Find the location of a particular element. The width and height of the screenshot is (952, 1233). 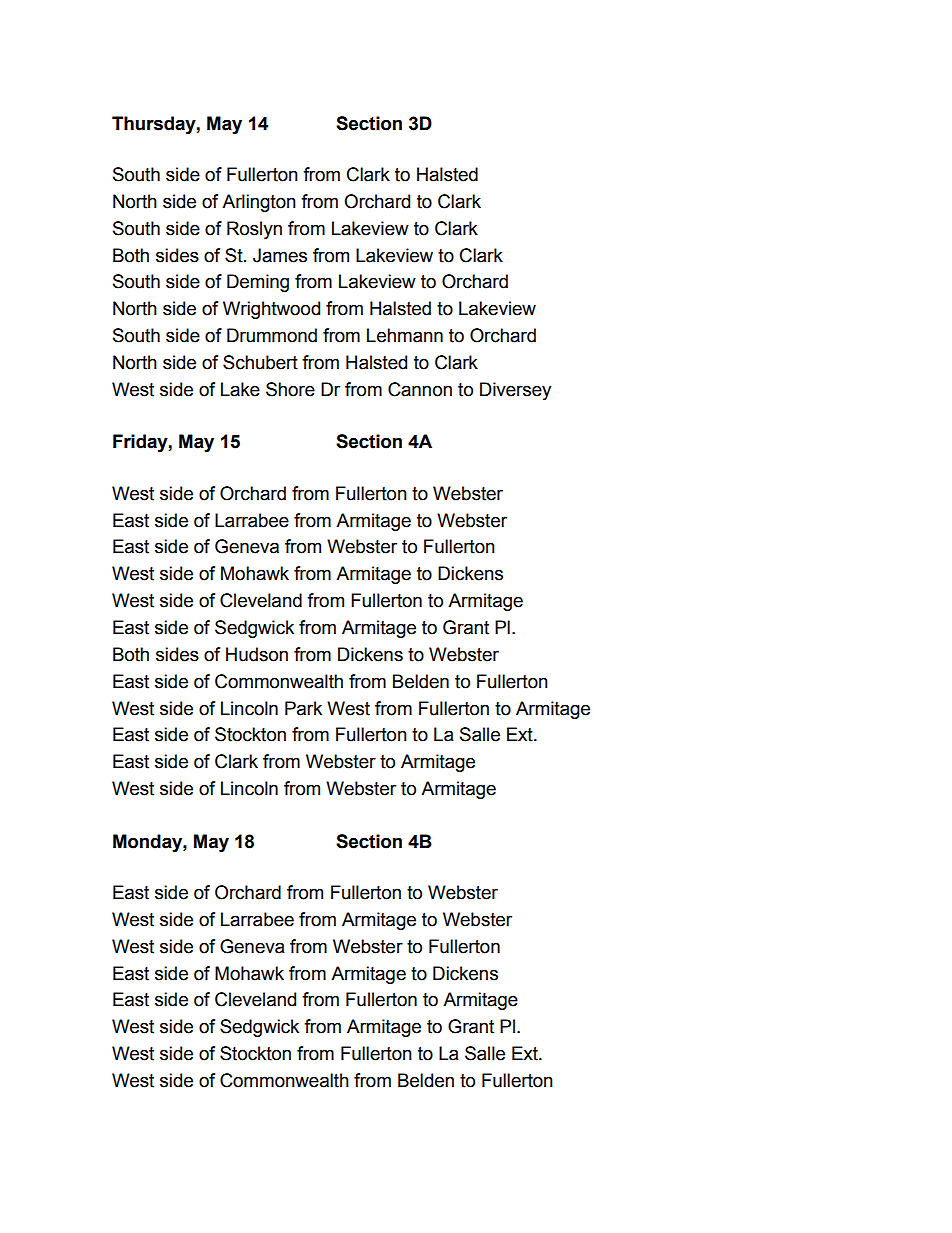

Arlington is located at coordinates (259, 203).
